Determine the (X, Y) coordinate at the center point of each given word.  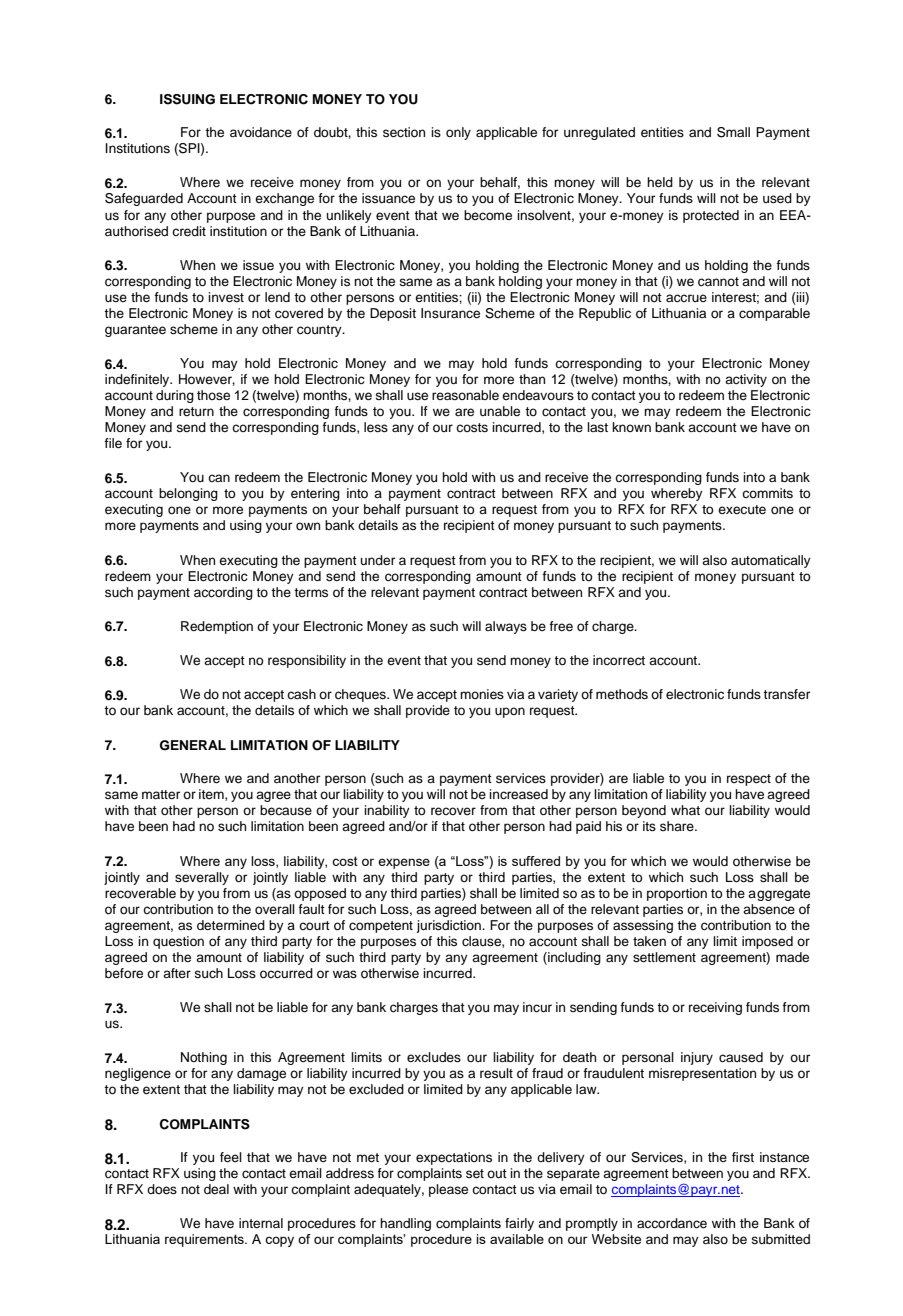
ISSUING (187, 99)
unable (500, 411)
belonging (188, 494)
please (448, 1190)
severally (202, 878)
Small (733, 132)
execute (742, 509)
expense (404, 863)
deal (216, 1189)
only (458, 133)
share (678, 826)
